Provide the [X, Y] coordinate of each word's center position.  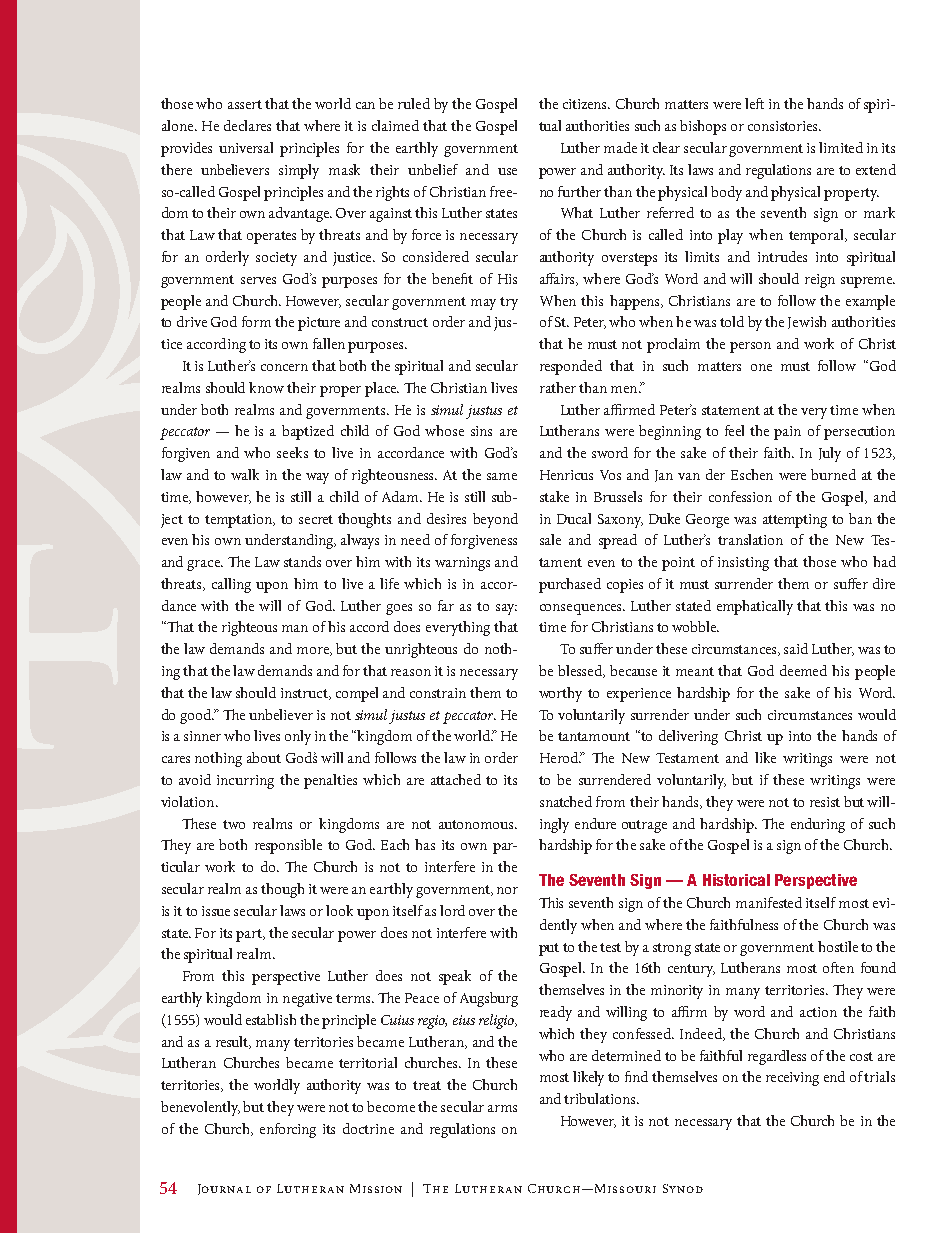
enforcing [288, 1130]
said [796, 648]
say [506, 609]
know [266, 387]
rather [558, 387]
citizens [586, 104]
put [549, 949]
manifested [769, 902]
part [250, 935]
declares [247, 125]
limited [841, 147]
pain [787, 433]
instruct [305, 694]
